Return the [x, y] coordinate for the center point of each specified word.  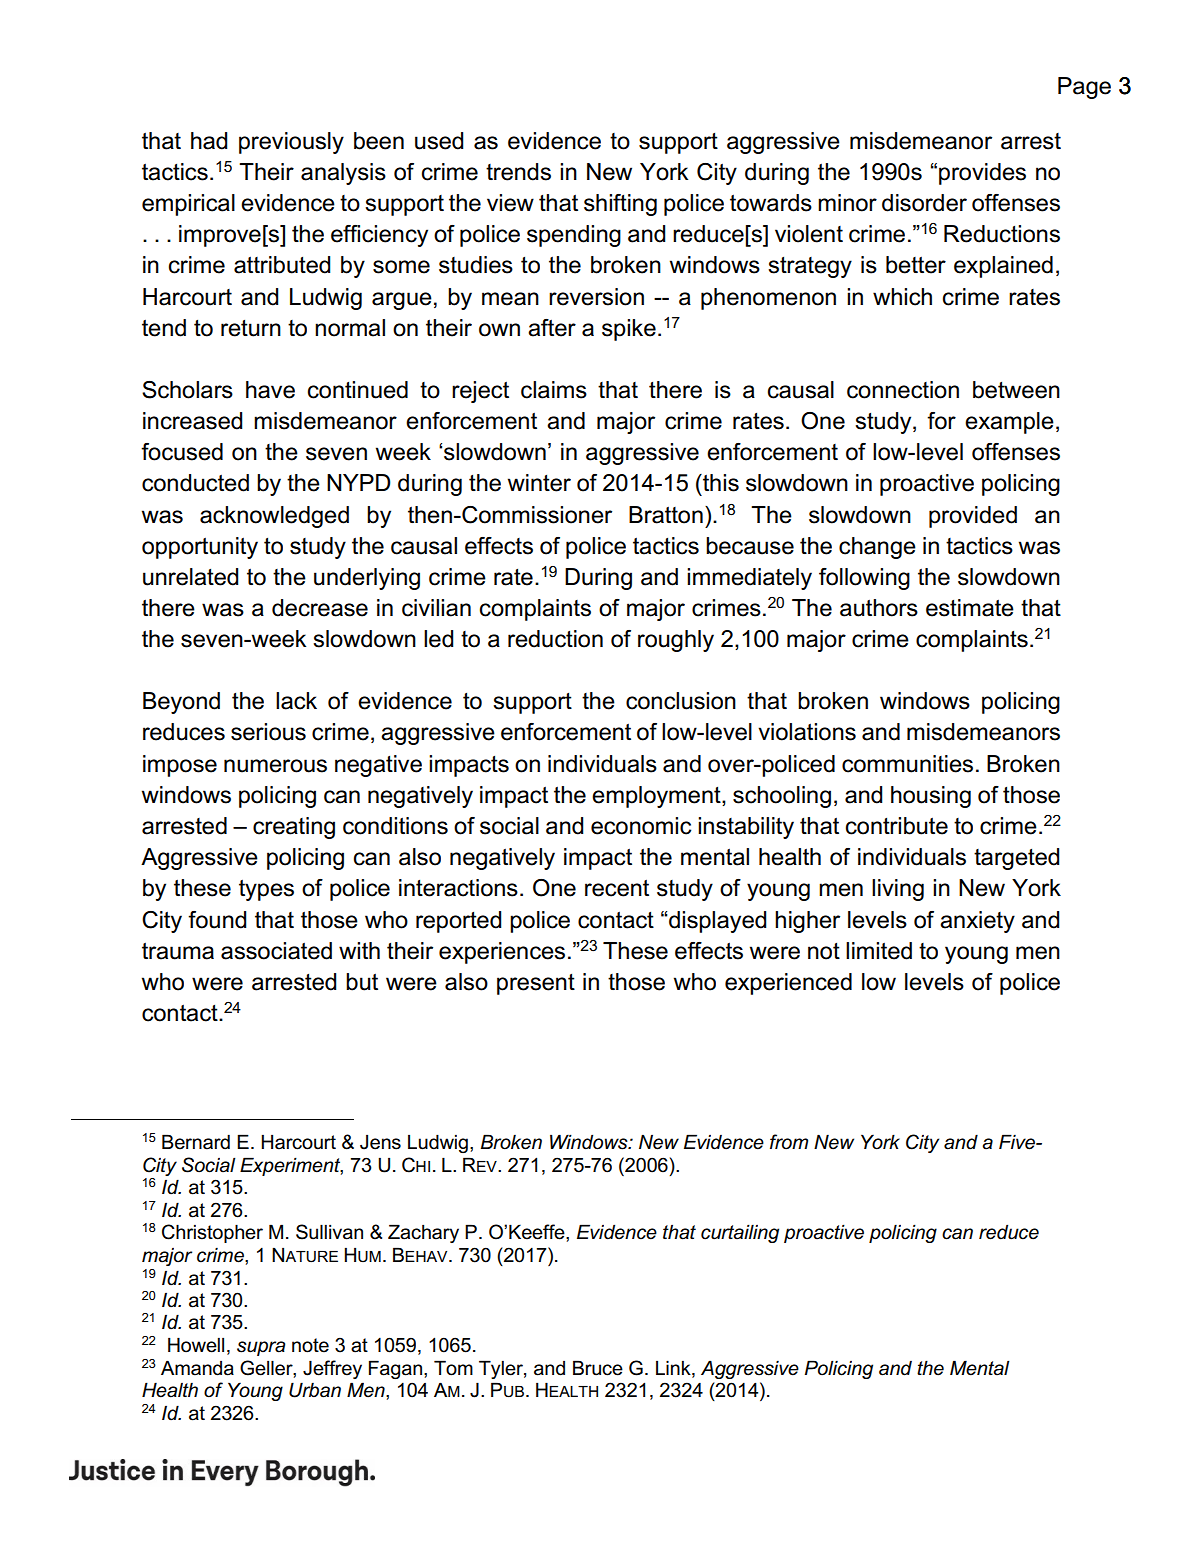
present [536, 984]
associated [276, 951]
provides [982, 174]
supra [261, 1348]
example [1009, 423]
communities [907, 764]
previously [291, 143]
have [270, 390]
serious [268, 732]
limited [879, 951]
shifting [620, 205]
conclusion [681, 701]
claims [554, 390]
